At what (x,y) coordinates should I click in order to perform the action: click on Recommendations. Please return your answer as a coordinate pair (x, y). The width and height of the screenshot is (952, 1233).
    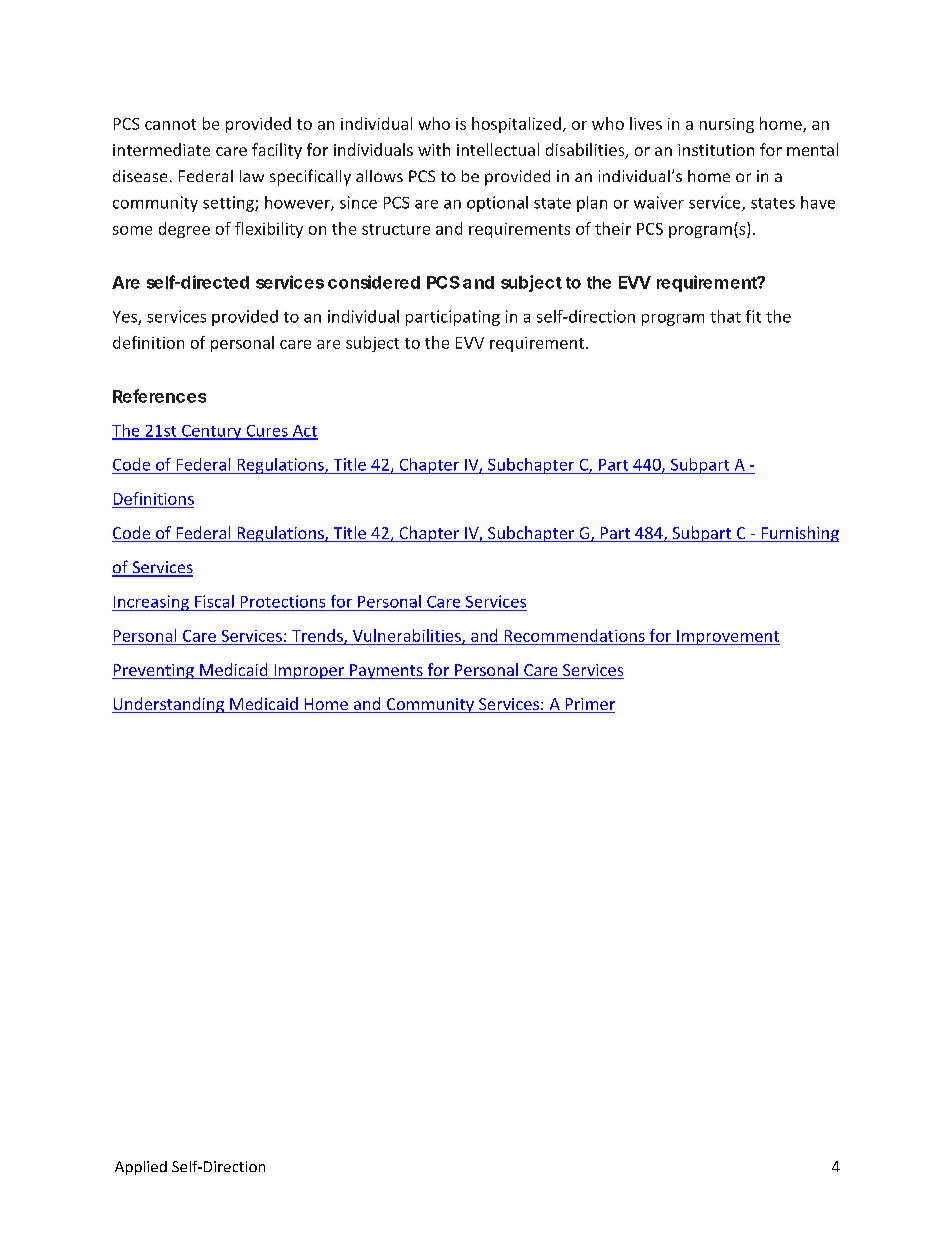
    Looking at the image, I should click on (575, 635).
